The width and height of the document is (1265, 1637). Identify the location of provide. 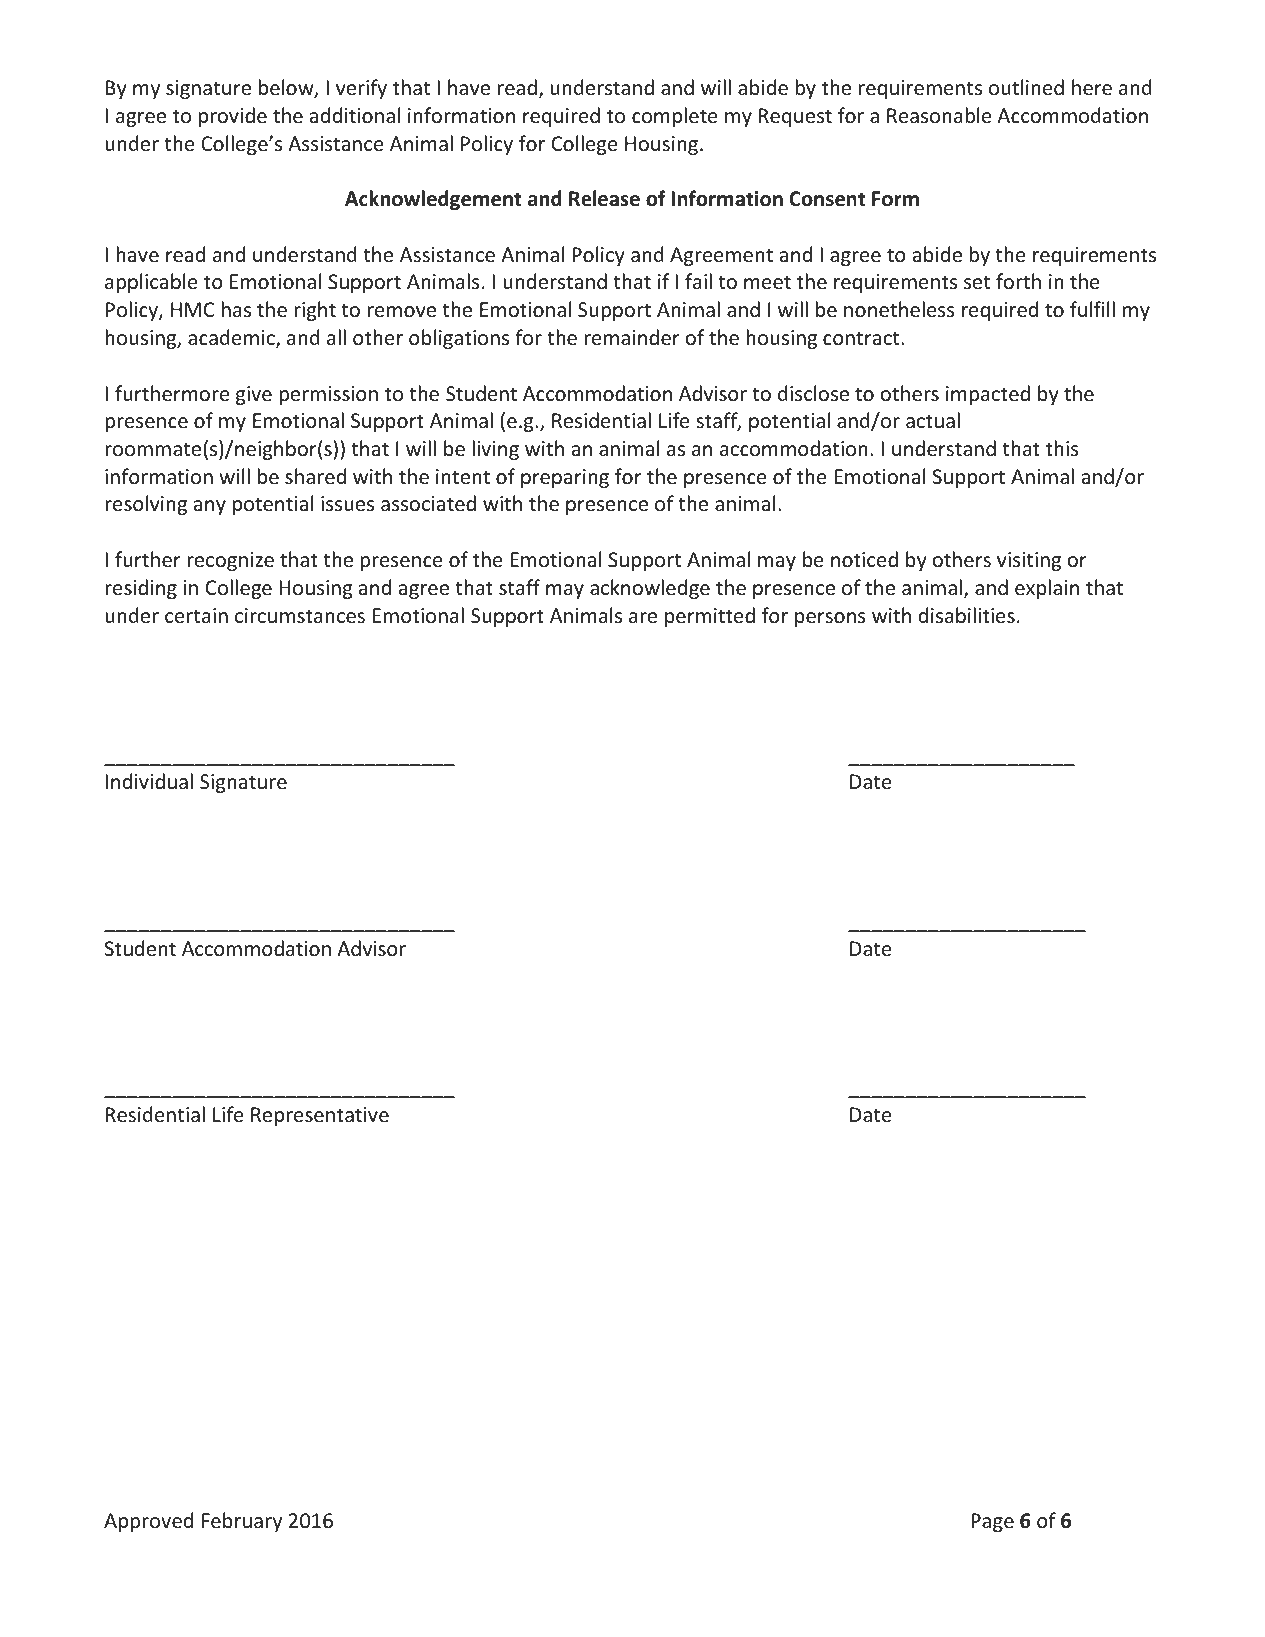
(233, 117).
